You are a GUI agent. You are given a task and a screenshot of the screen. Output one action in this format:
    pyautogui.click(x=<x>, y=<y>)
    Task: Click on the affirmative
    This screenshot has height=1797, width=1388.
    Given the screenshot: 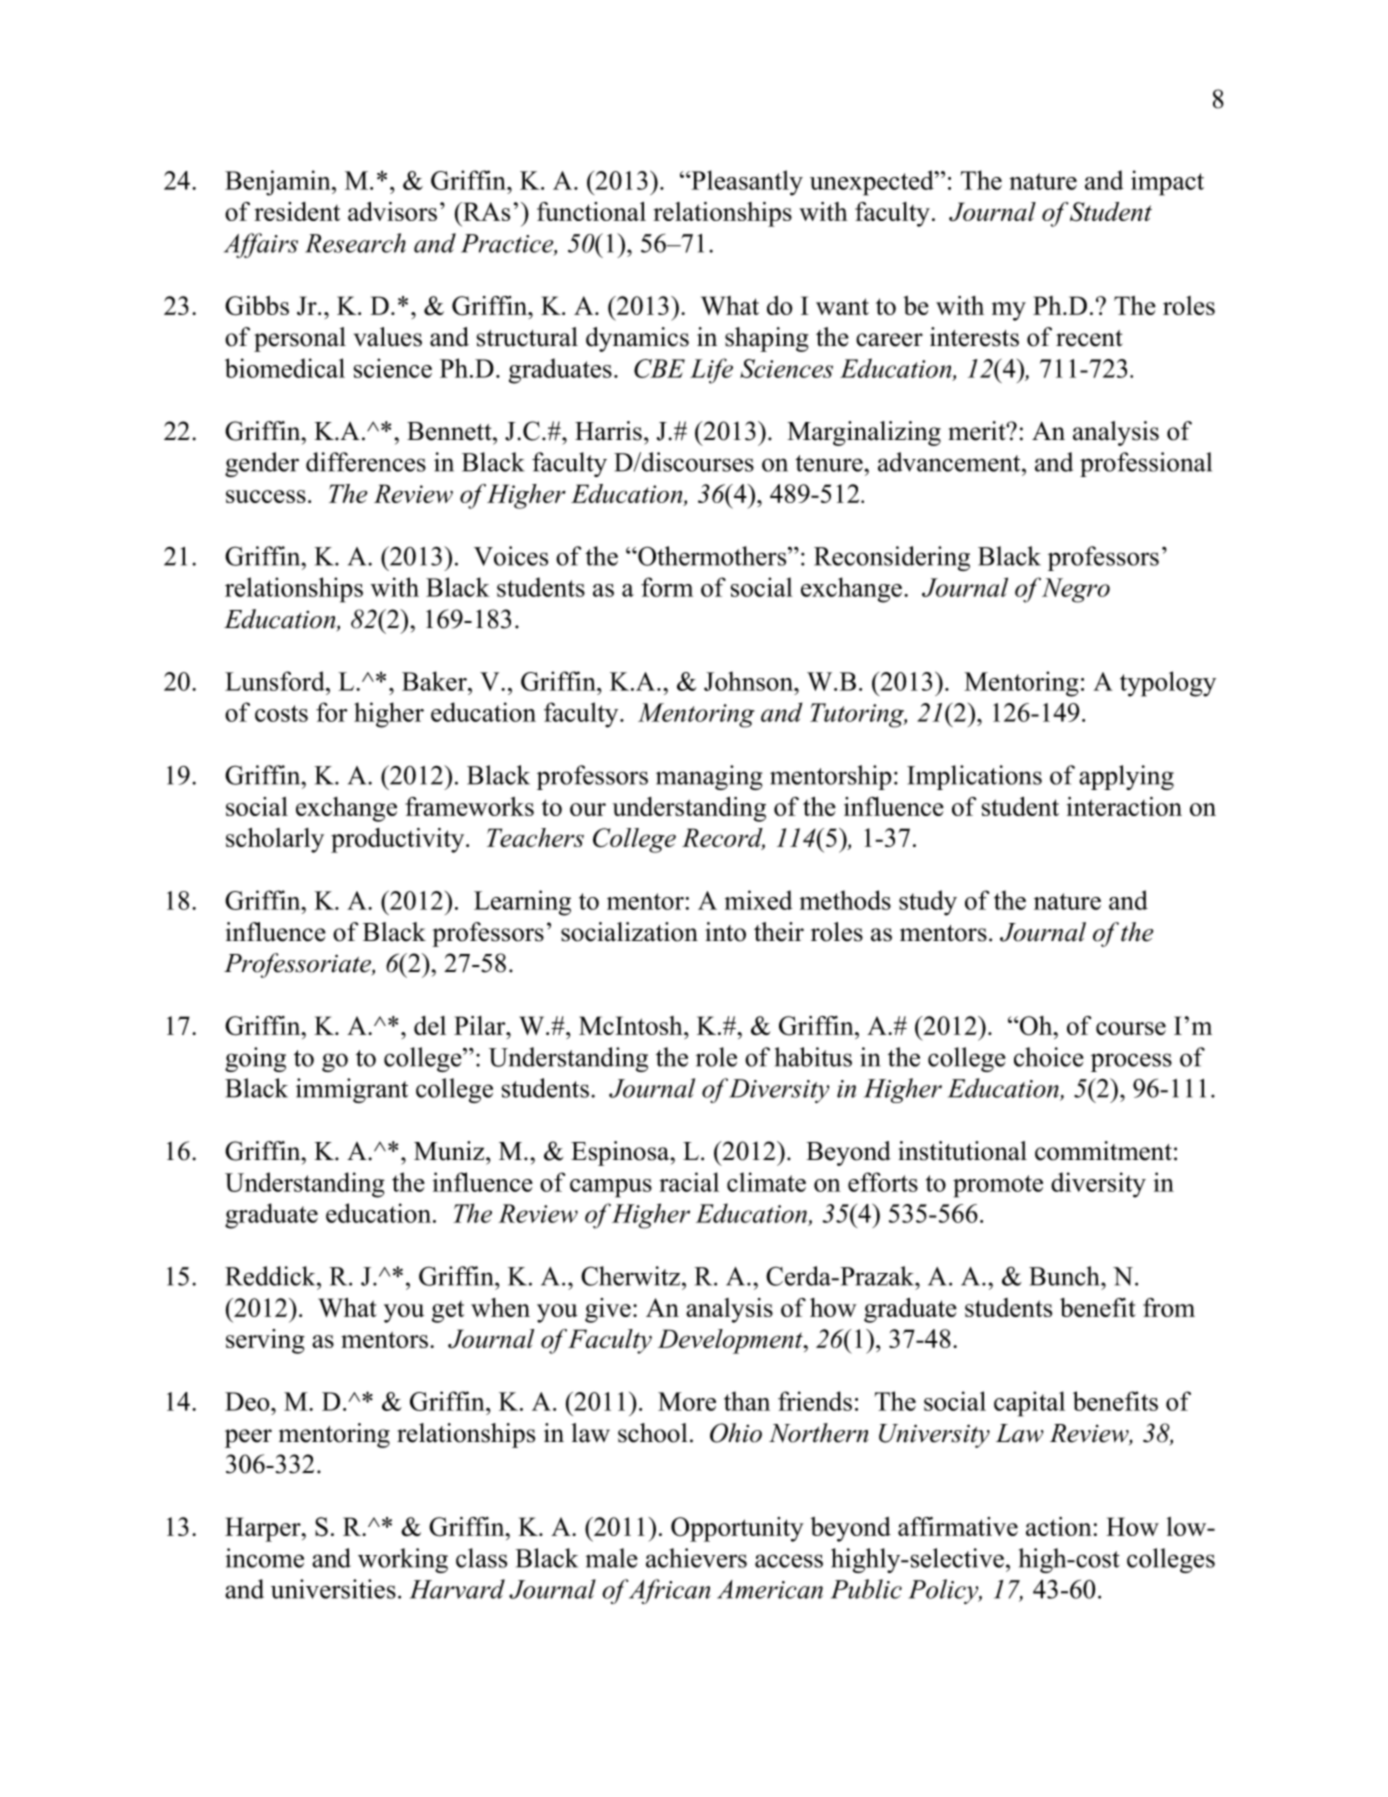 What is the action you would take?
    pyautogui.click(x=958, y=1526)
